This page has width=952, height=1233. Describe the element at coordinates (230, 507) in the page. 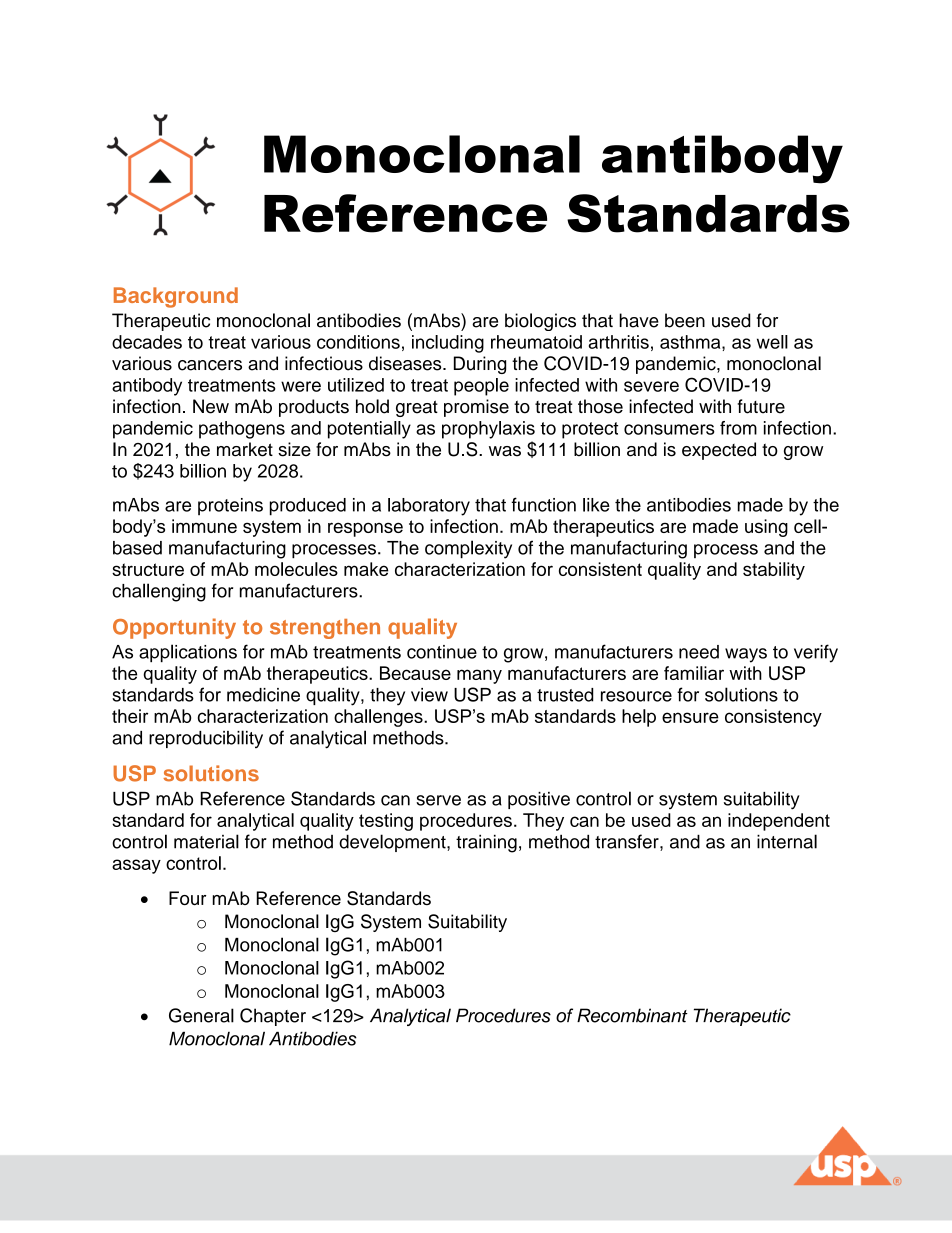

I see `proteins` at that location.
